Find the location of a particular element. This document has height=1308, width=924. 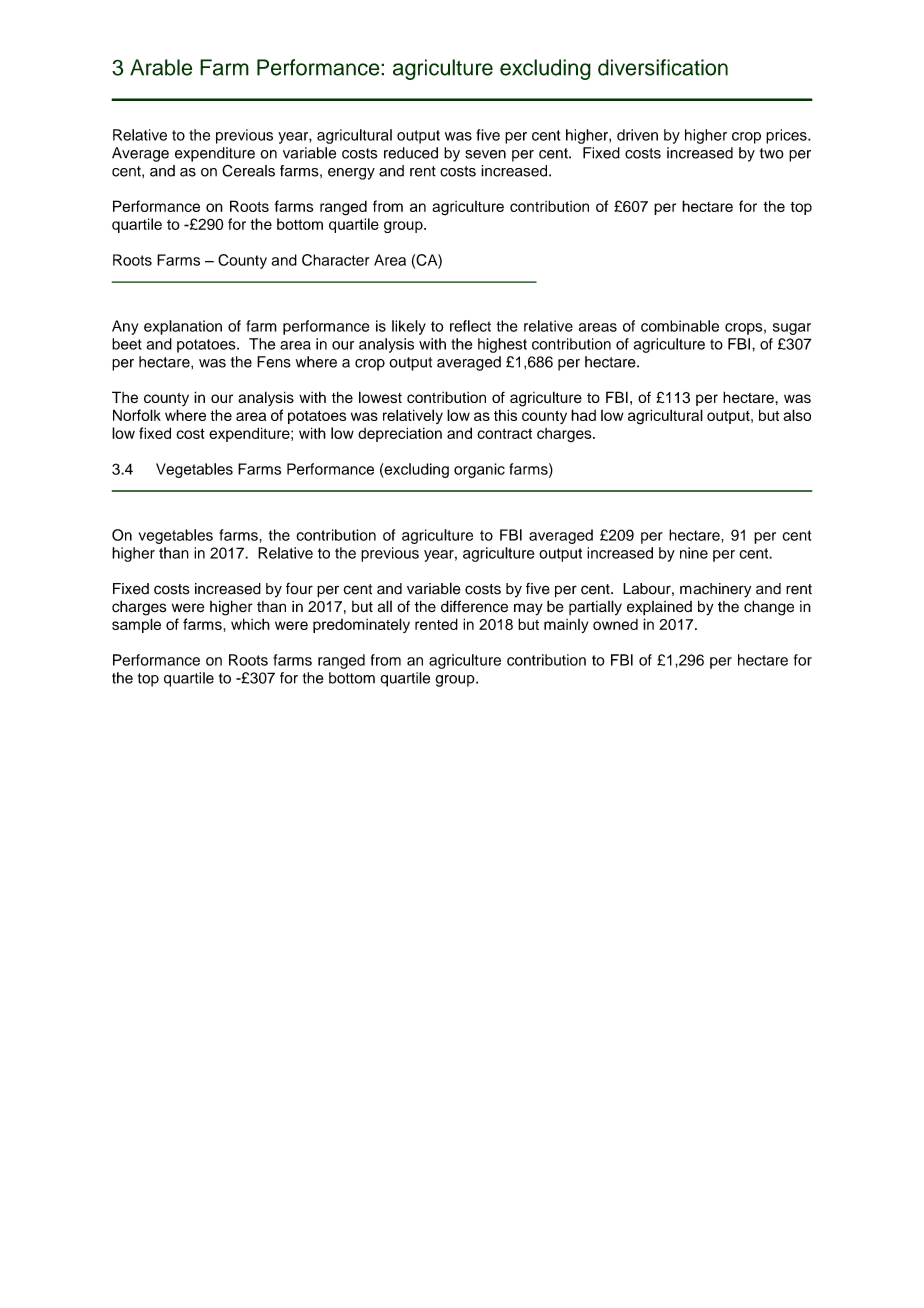

this is located at coordinates (505, 415).
